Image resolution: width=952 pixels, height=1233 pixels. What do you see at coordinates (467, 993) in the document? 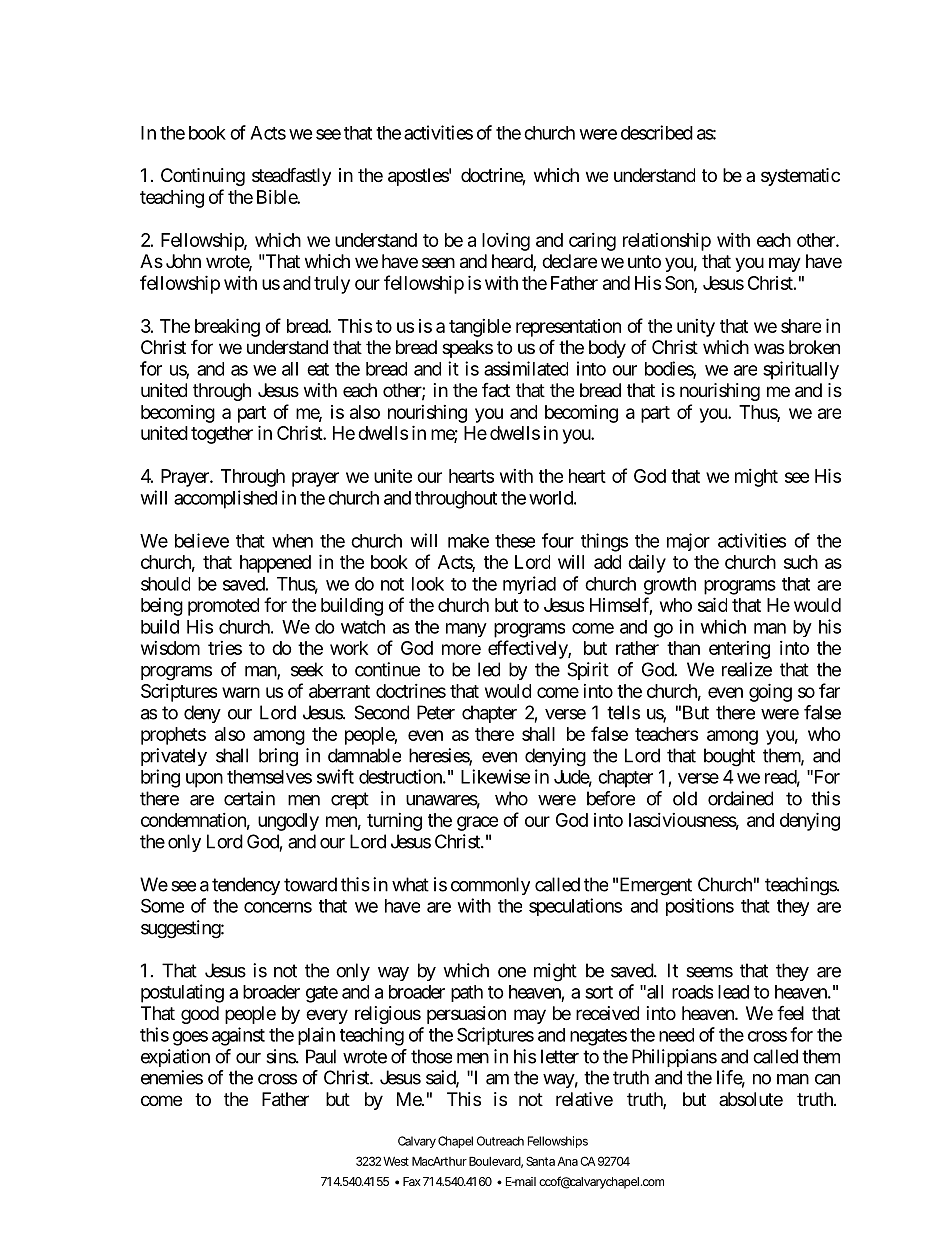
I see `path` at bounding box center [467, 993].
